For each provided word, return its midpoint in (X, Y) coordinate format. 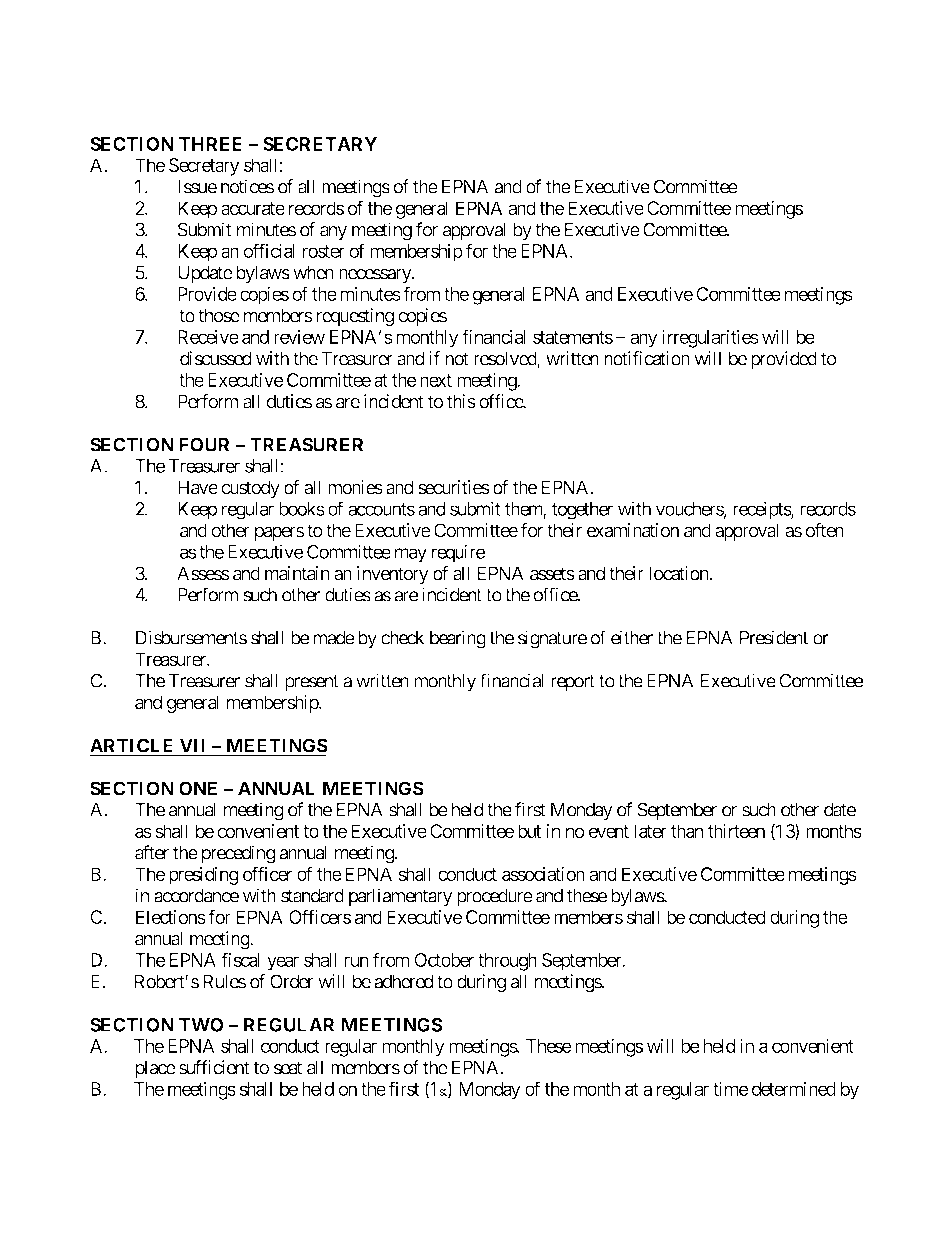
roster (324, 251)
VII (193, 747)
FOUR (204, 444)
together (582, 511)
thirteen (736, 831)
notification (647, 358)
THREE (210, 144)
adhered (403, 981)
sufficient (214, 1067)
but (529, 831)
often (825, 530)
